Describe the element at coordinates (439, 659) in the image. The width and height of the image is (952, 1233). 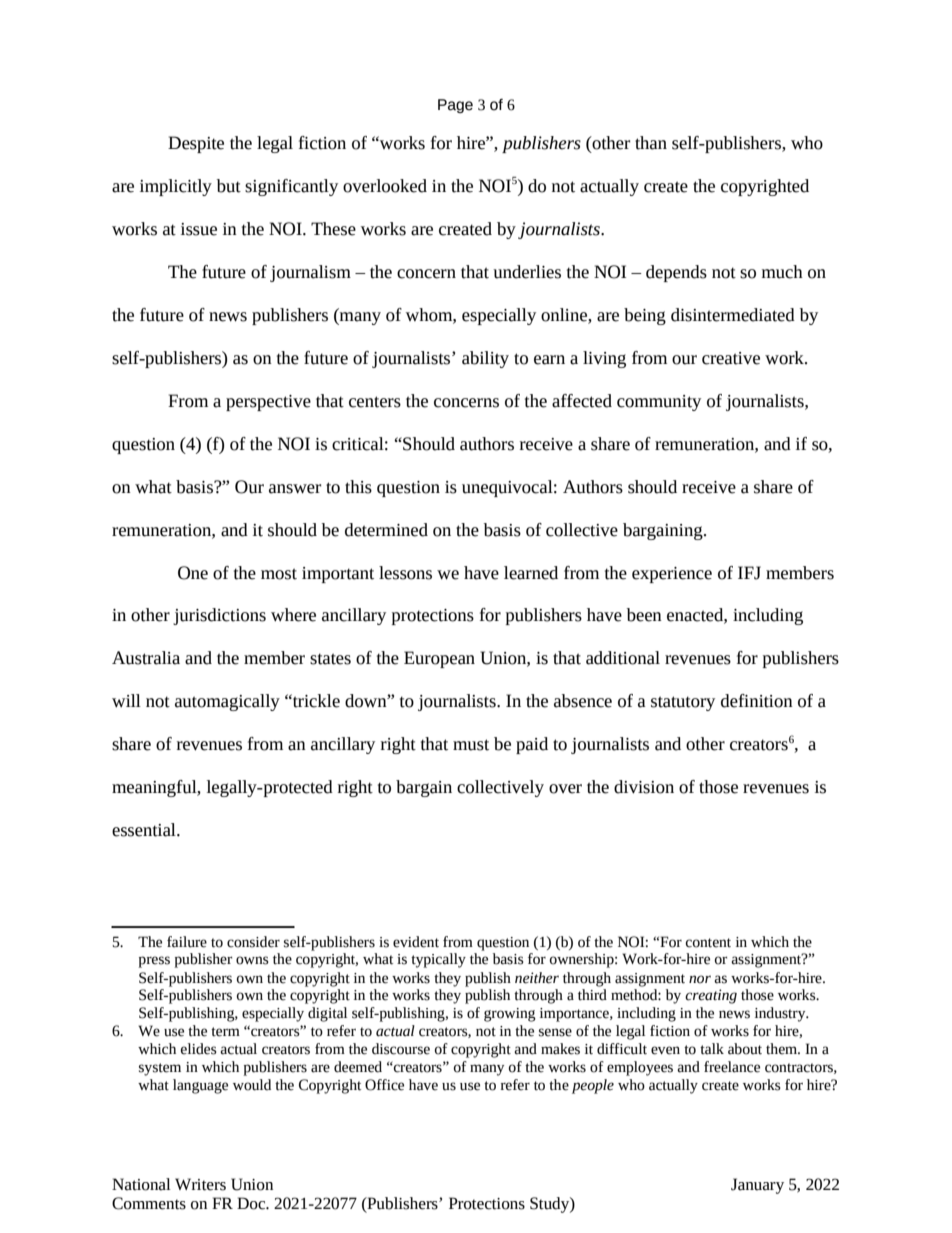
I see `European` at that location.
